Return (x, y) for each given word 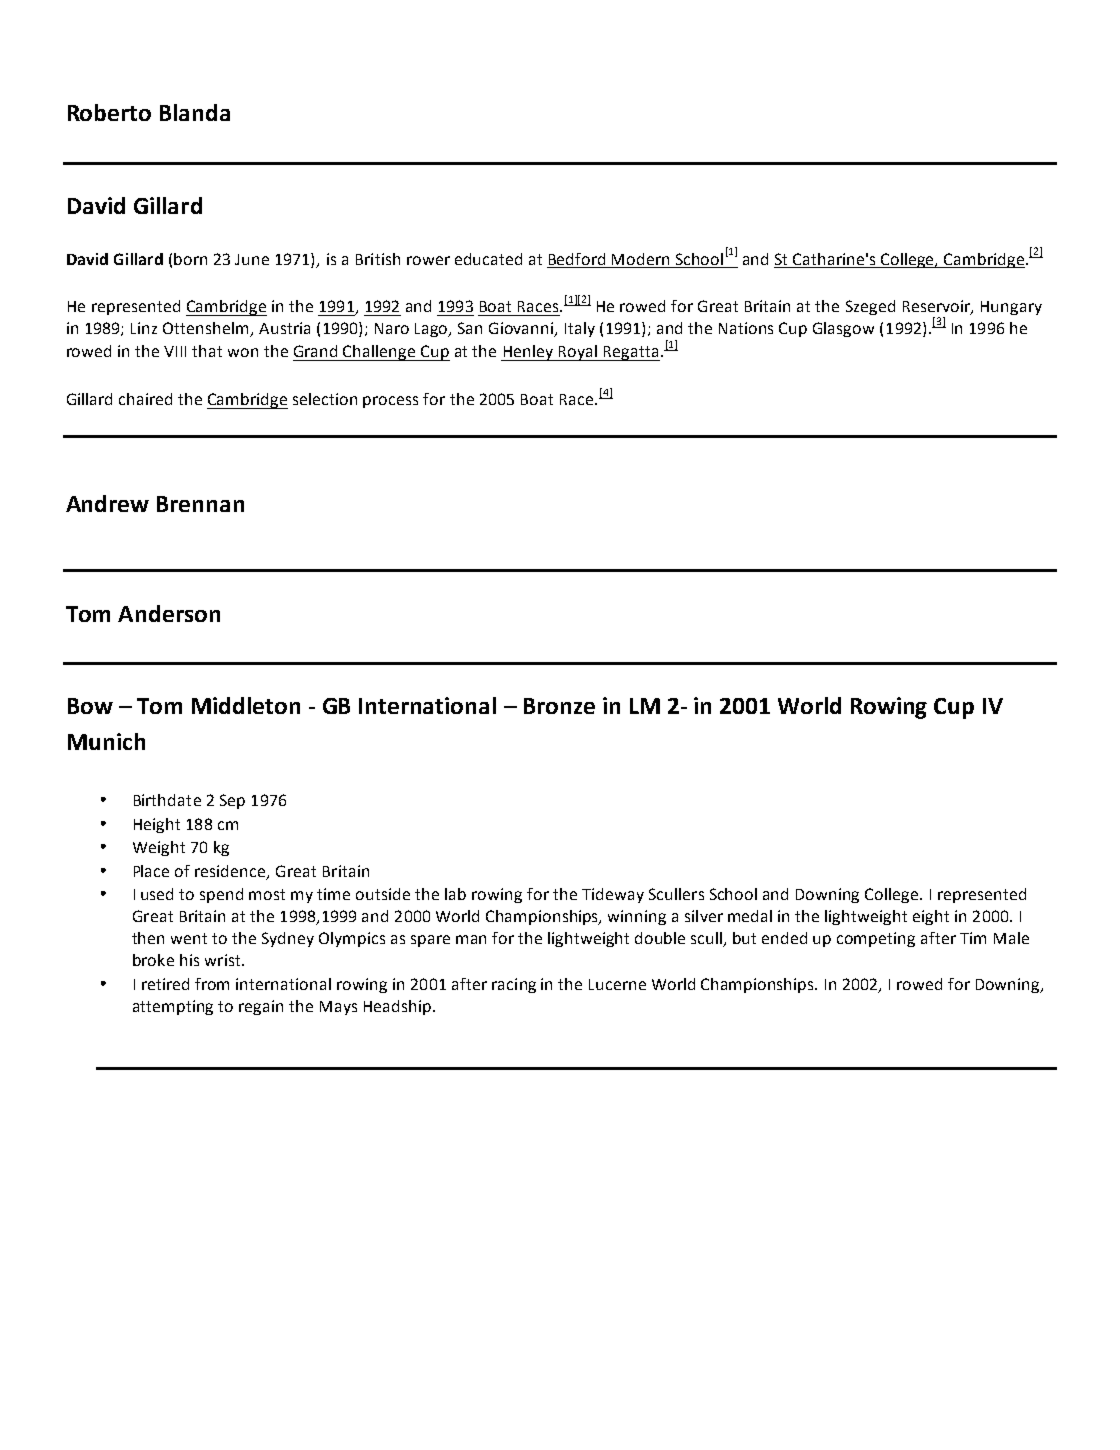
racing (514, 985)
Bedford (577, 259)
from (212, 984)
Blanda (195, 112)
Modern (640, 259)
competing (876, 939)
